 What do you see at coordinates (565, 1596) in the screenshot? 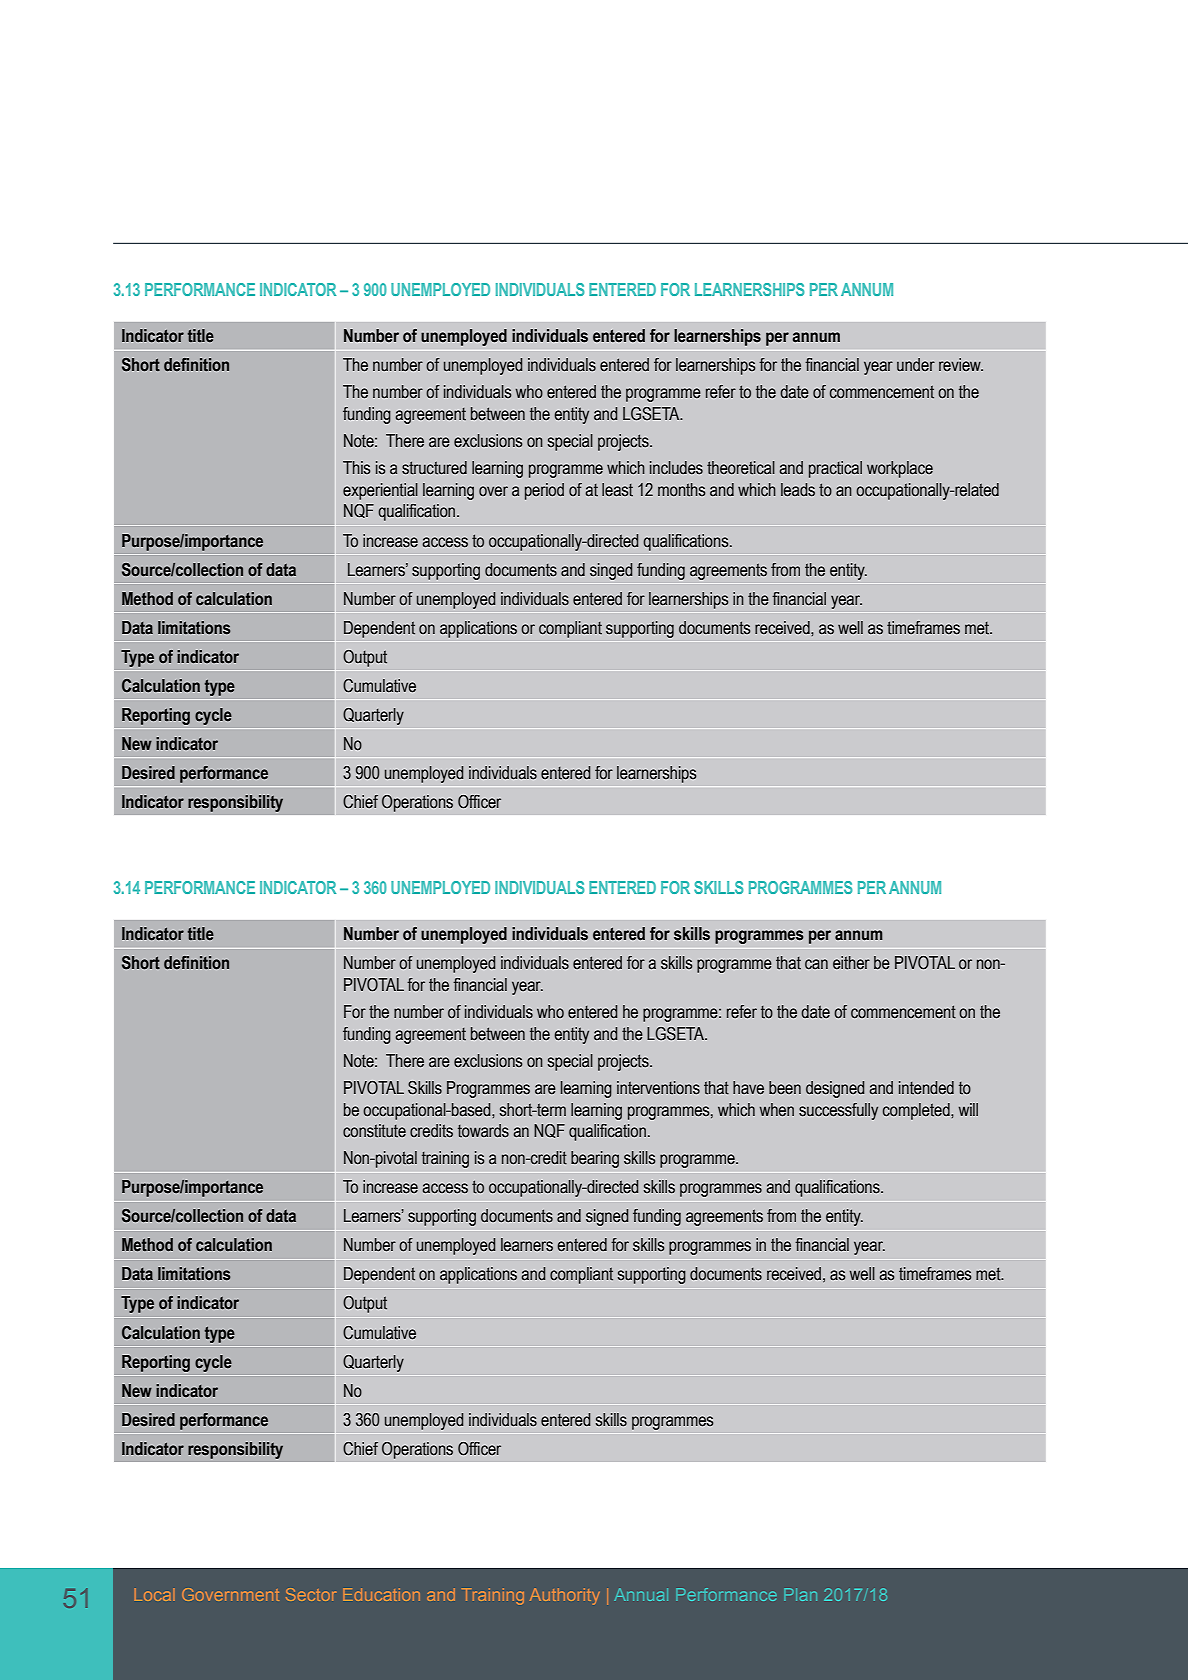
I see `Authority` at bounding box center [565, 1596].
